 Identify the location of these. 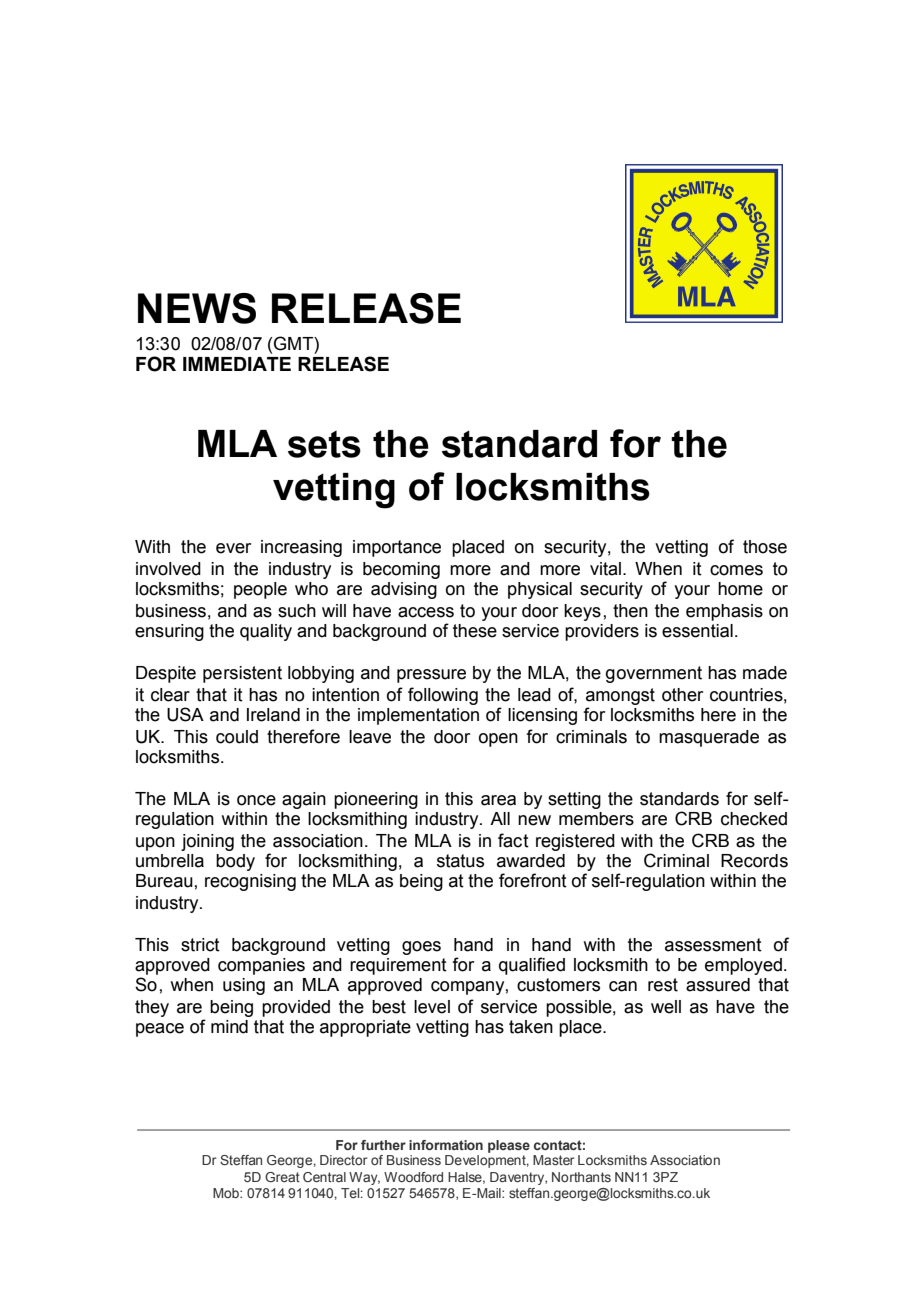
(475, 631).
